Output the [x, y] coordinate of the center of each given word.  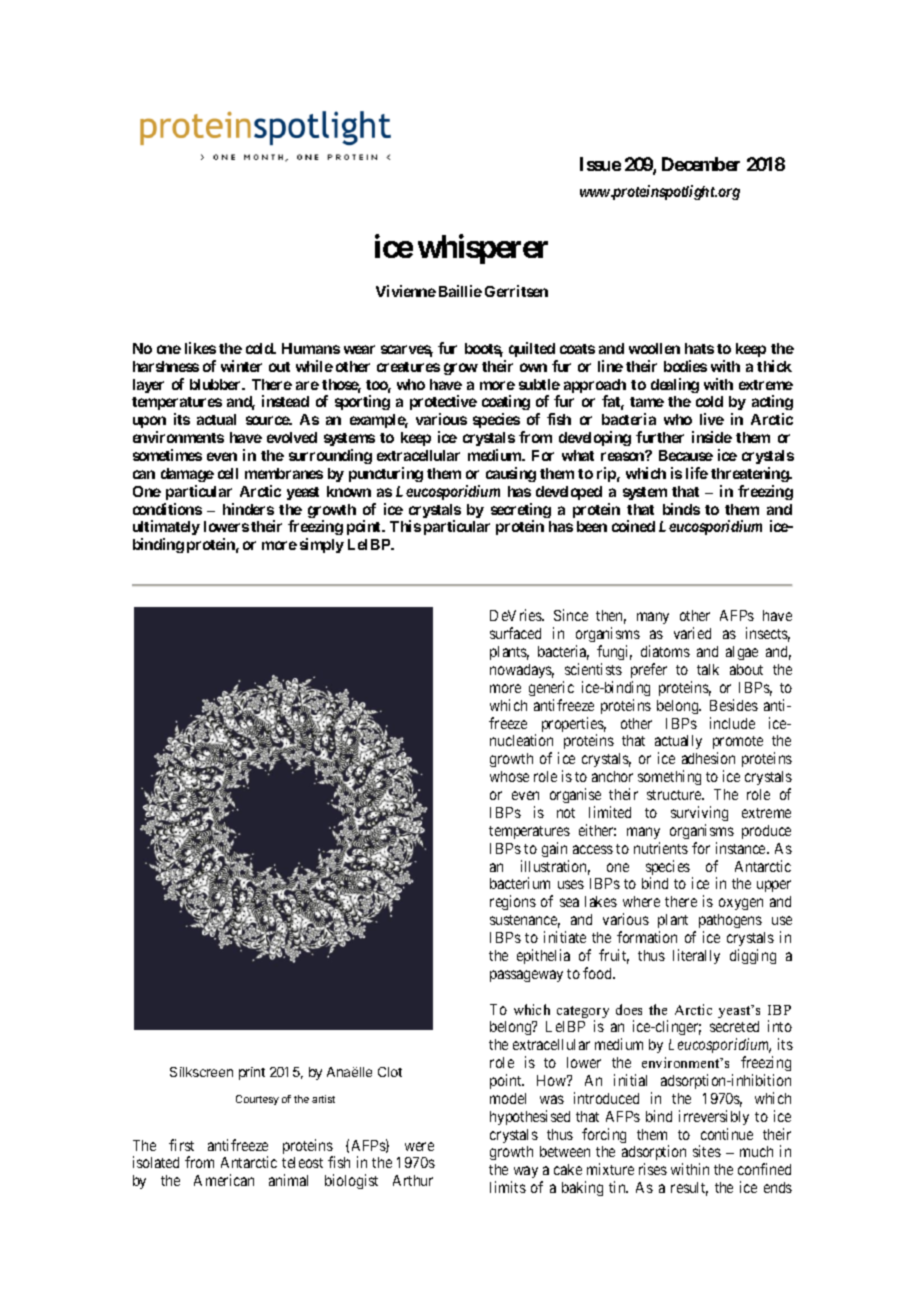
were [419, 1146]
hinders [248, 509]
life [697, 473]
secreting [521, 512]
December [701, 164]
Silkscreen [201, 1072]
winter [241, 366]
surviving [699, 813]
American [224, 1180]
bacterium [520, 883]
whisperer [483, 249]
